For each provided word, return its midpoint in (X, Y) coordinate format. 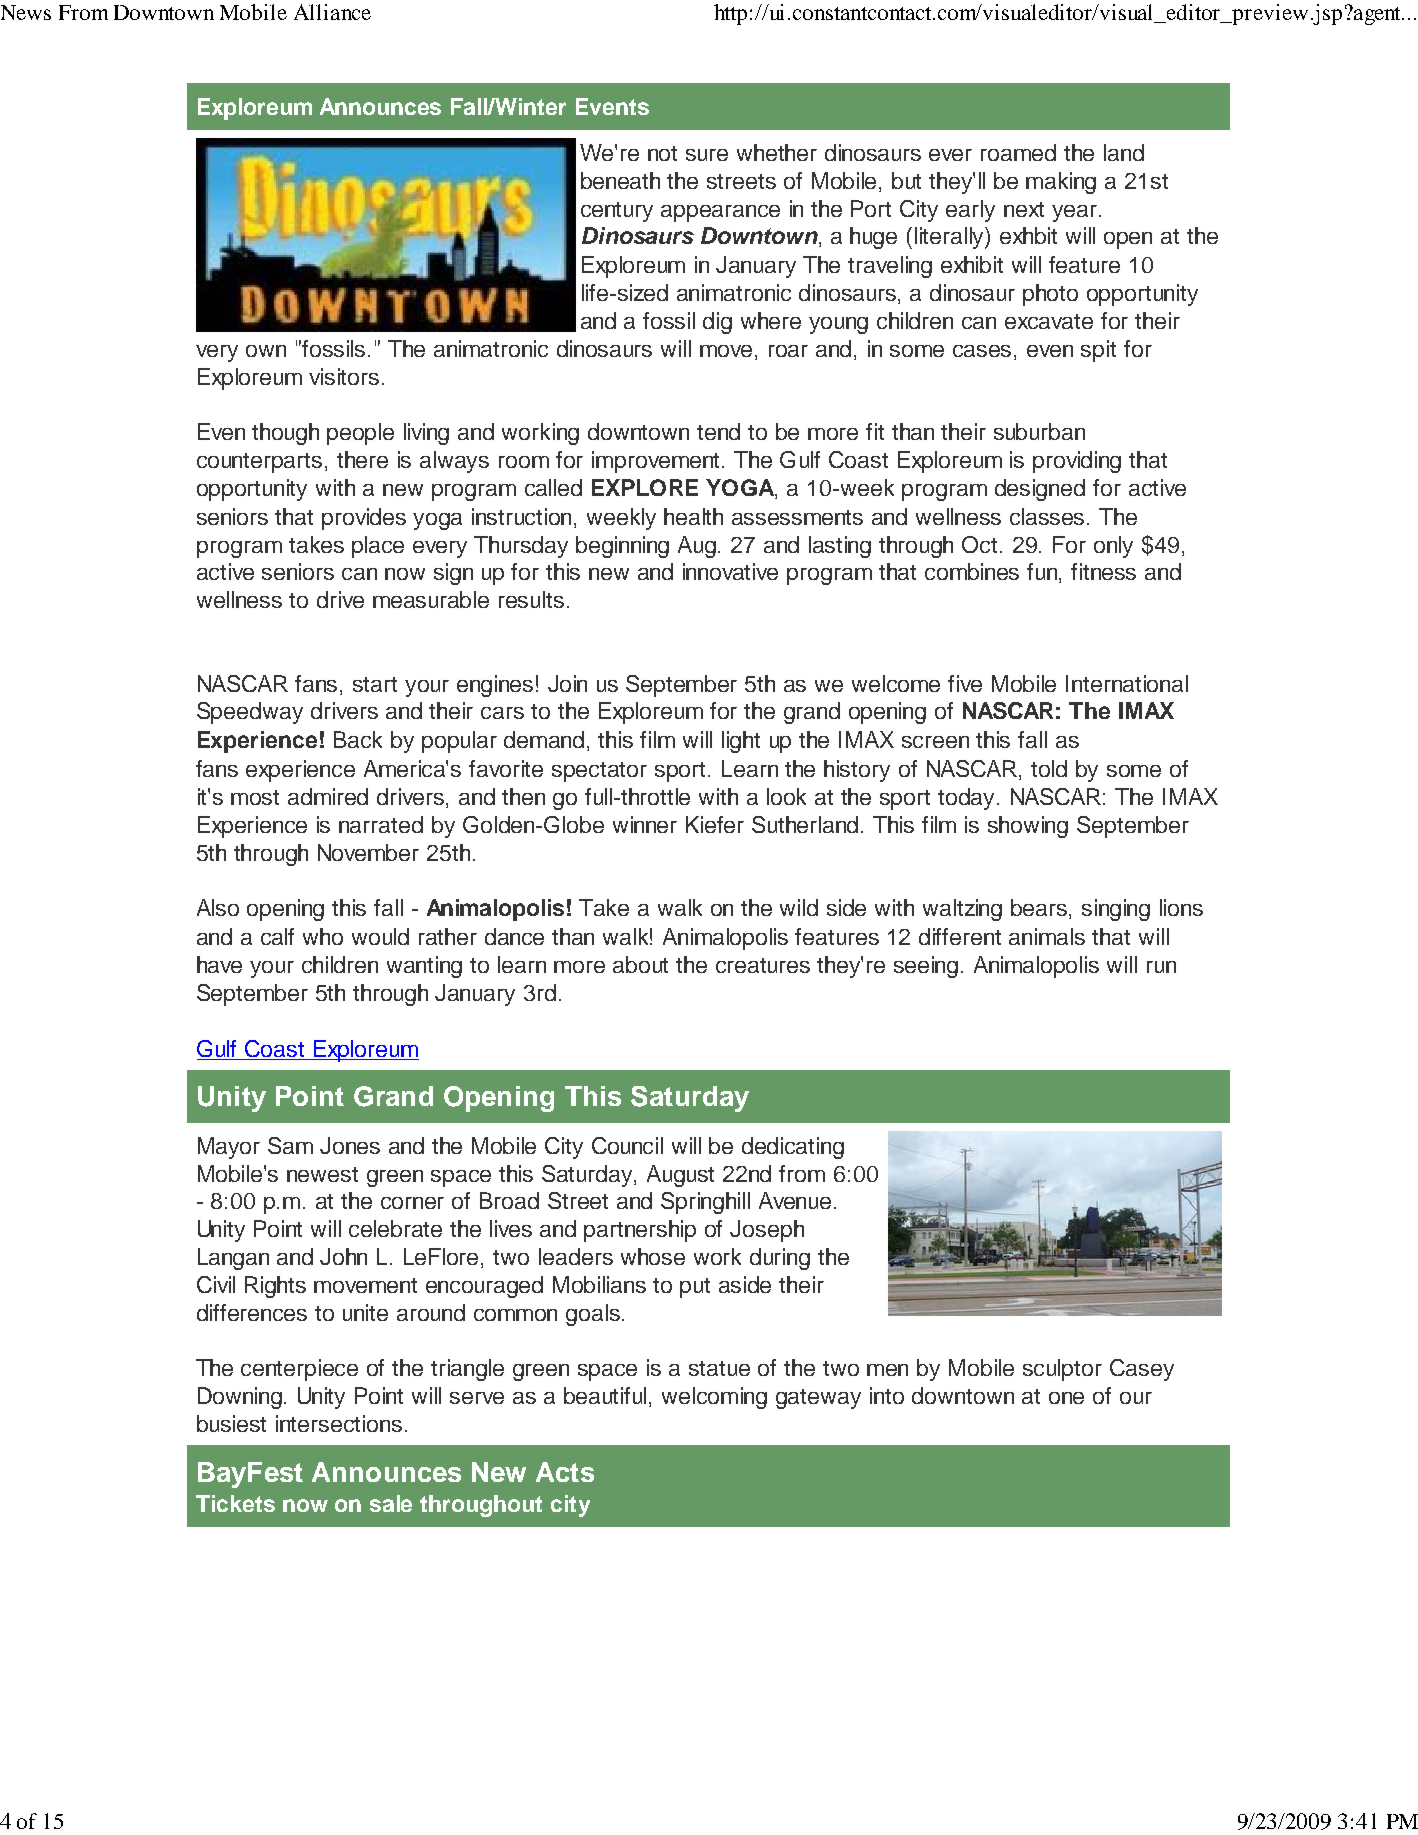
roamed (1018, 152)
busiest (231, 1423)
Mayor (229, 1148)
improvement (657, 462)
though (285, 434)
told (1049, 768)
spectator (599, 772)
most (255, 797)
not (662, 153)
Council (627, 1145)
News (26, 12)
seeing (926, 967)
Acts (565, 1472)
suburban (1039, 431)
